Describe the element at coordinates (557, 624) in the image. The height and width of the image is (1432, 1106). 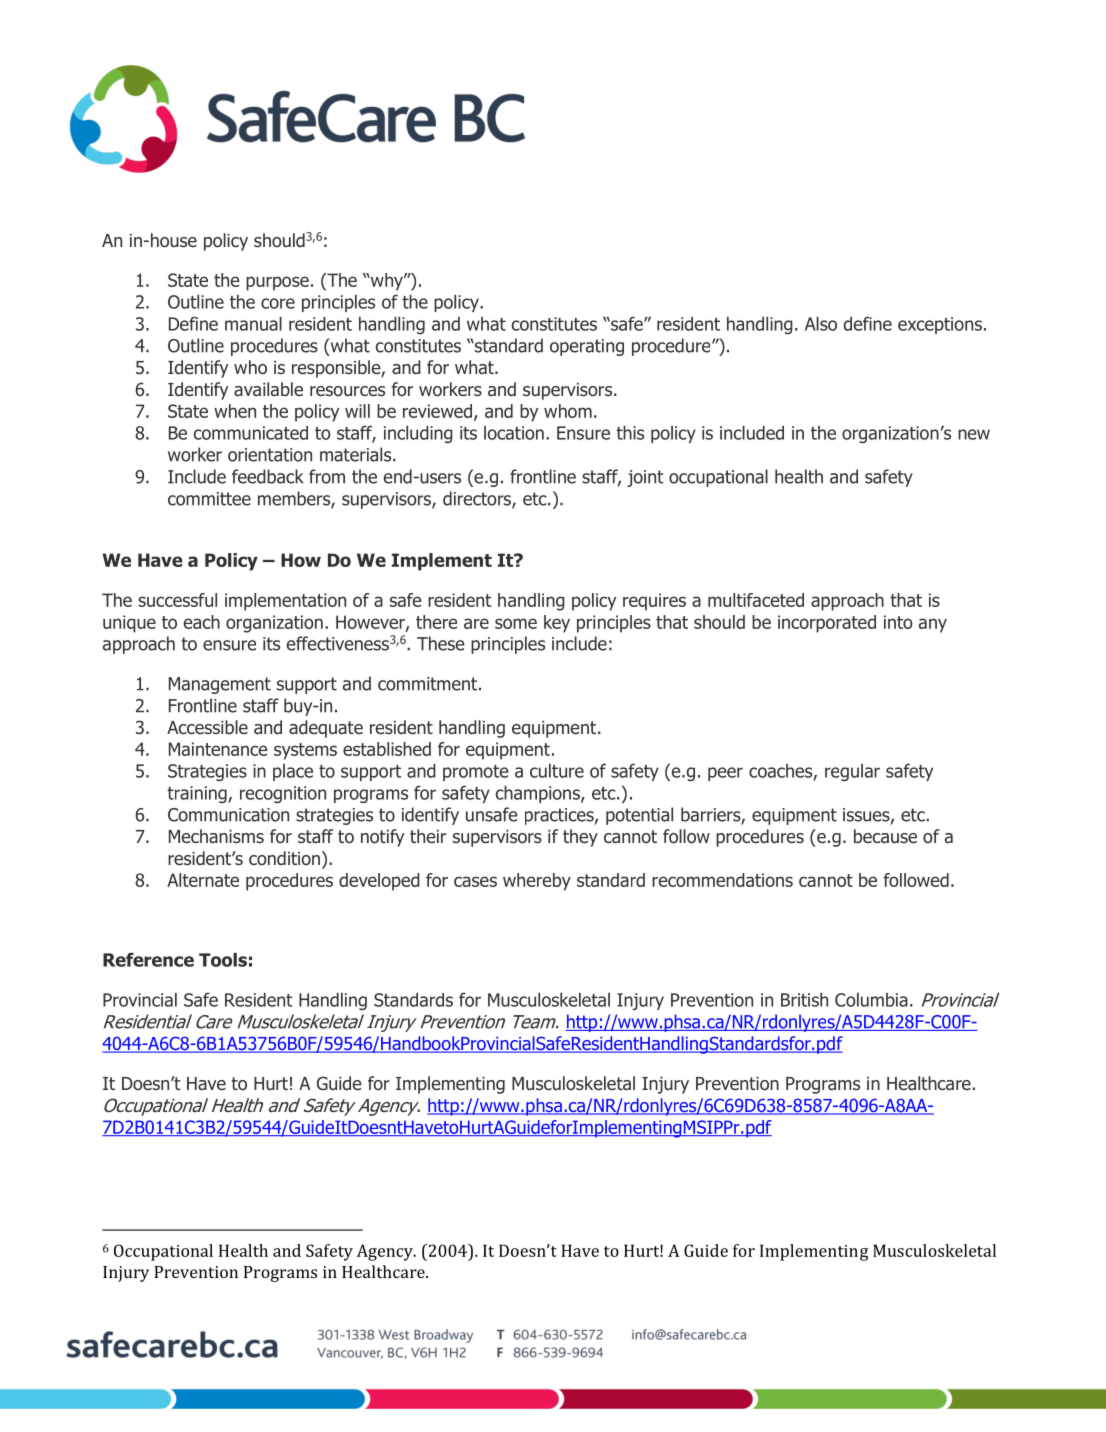
I see `key` at that location.
